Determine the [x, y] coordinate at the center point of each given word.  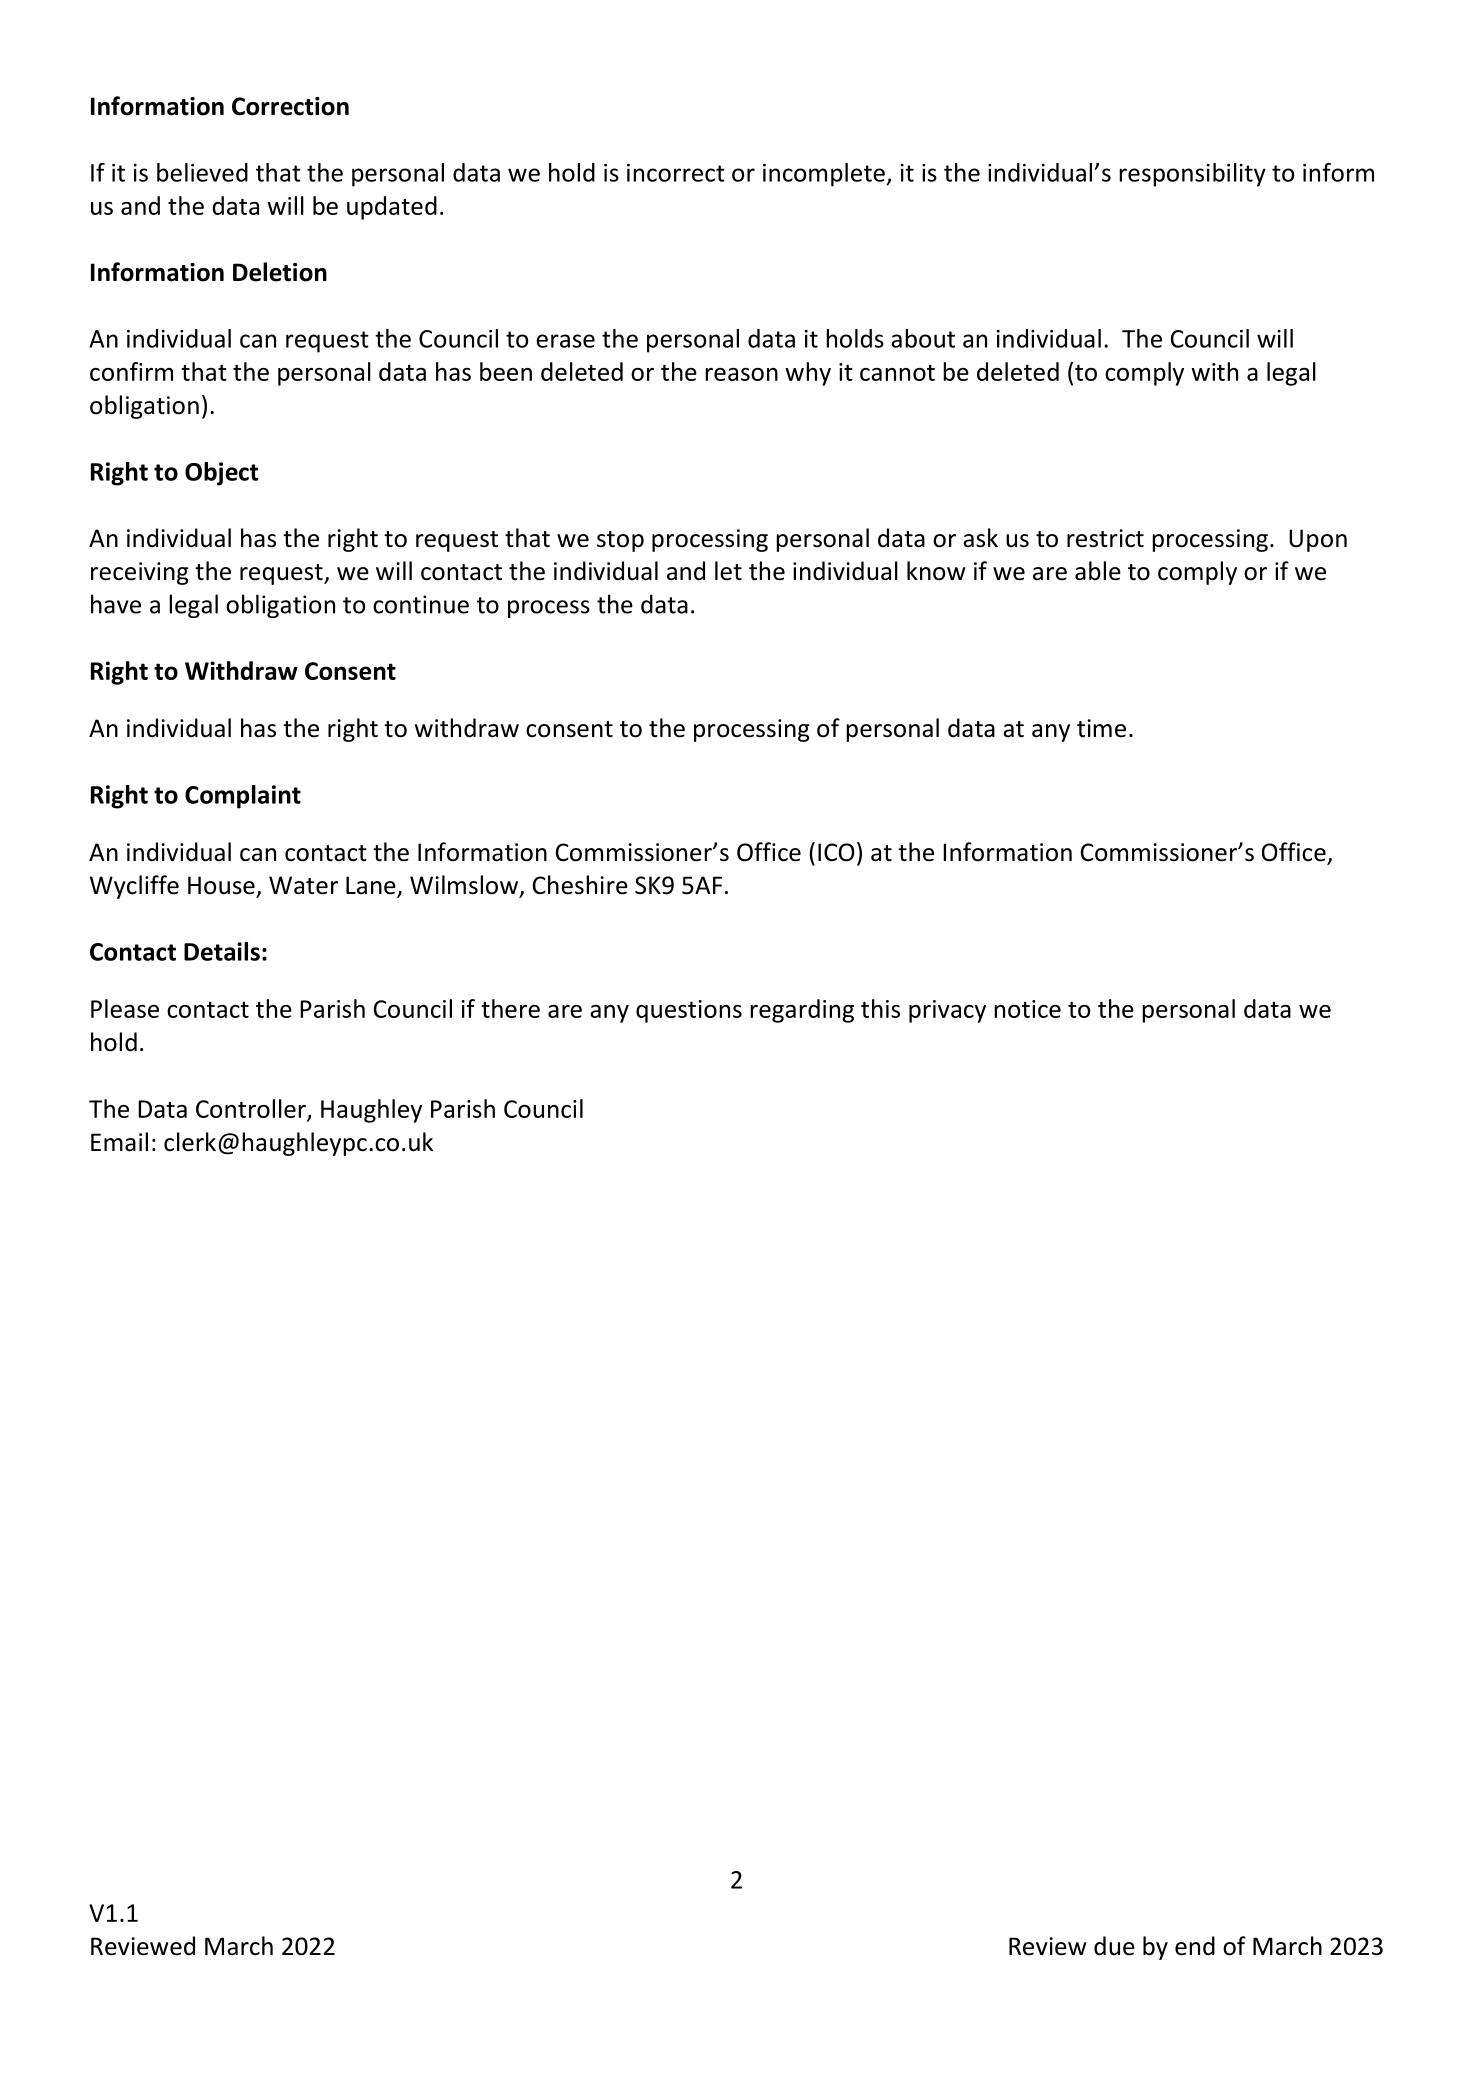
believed [202, 172]
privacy [947, 1011]
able [1098, 571]
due [1114, 1946]
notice [1027, 1009]
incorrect [676, 173]
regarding [802, 1011]
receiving [140, 573]
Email [119, 1142]
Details [222, 951]
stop [620, 541]
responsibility [1192, 175]
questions [689, 1011]
